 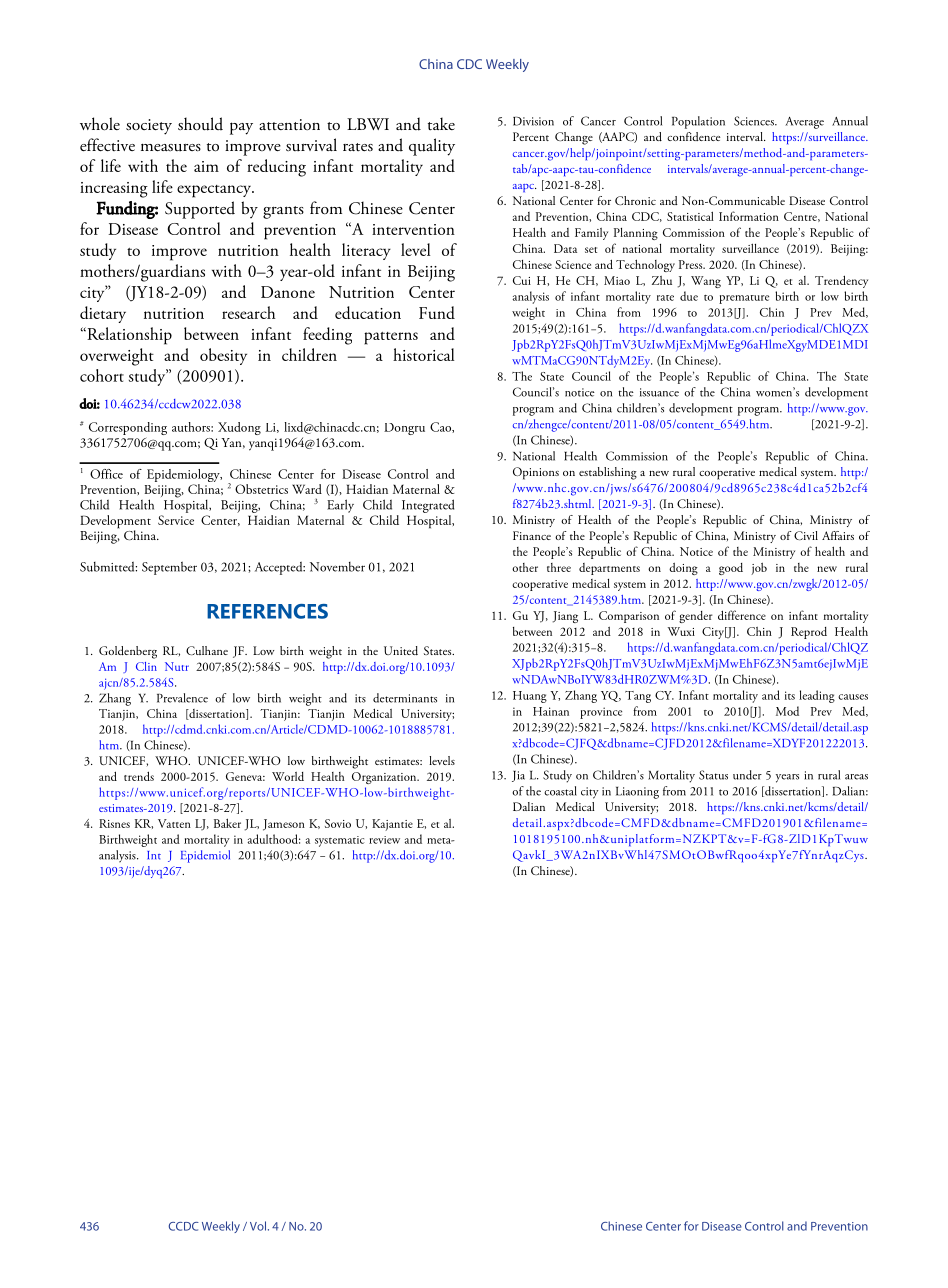 I want to click on Huang, so click(x=530, y=697).
